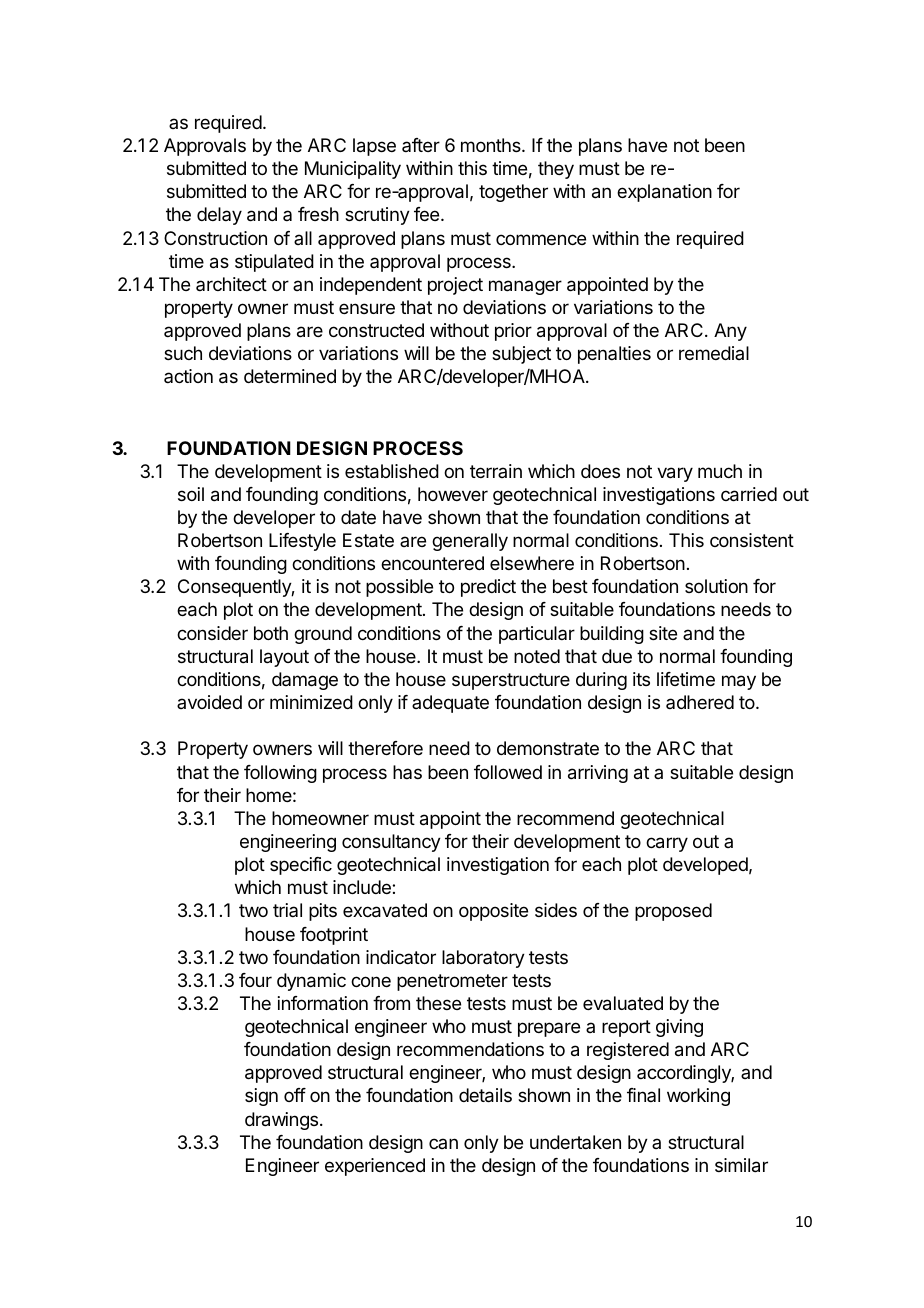 The width and height of the screenshot is (924, 1308). What do you see at coordinates (508, 772) in the screenshot?
I see `followed` at bounding box center [508, 772].
